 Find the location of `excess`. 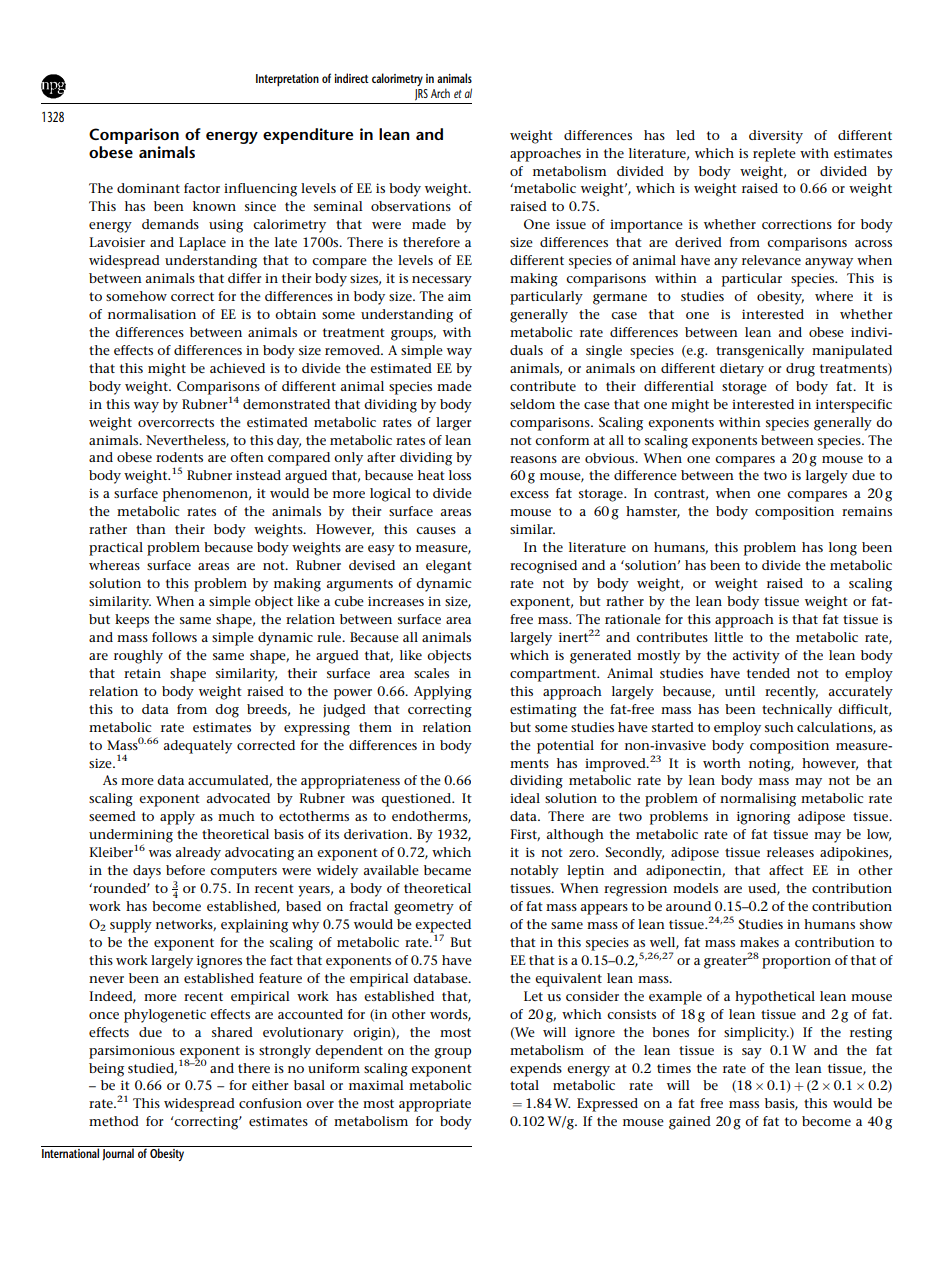

excess is located at coordinates (529, 494).
